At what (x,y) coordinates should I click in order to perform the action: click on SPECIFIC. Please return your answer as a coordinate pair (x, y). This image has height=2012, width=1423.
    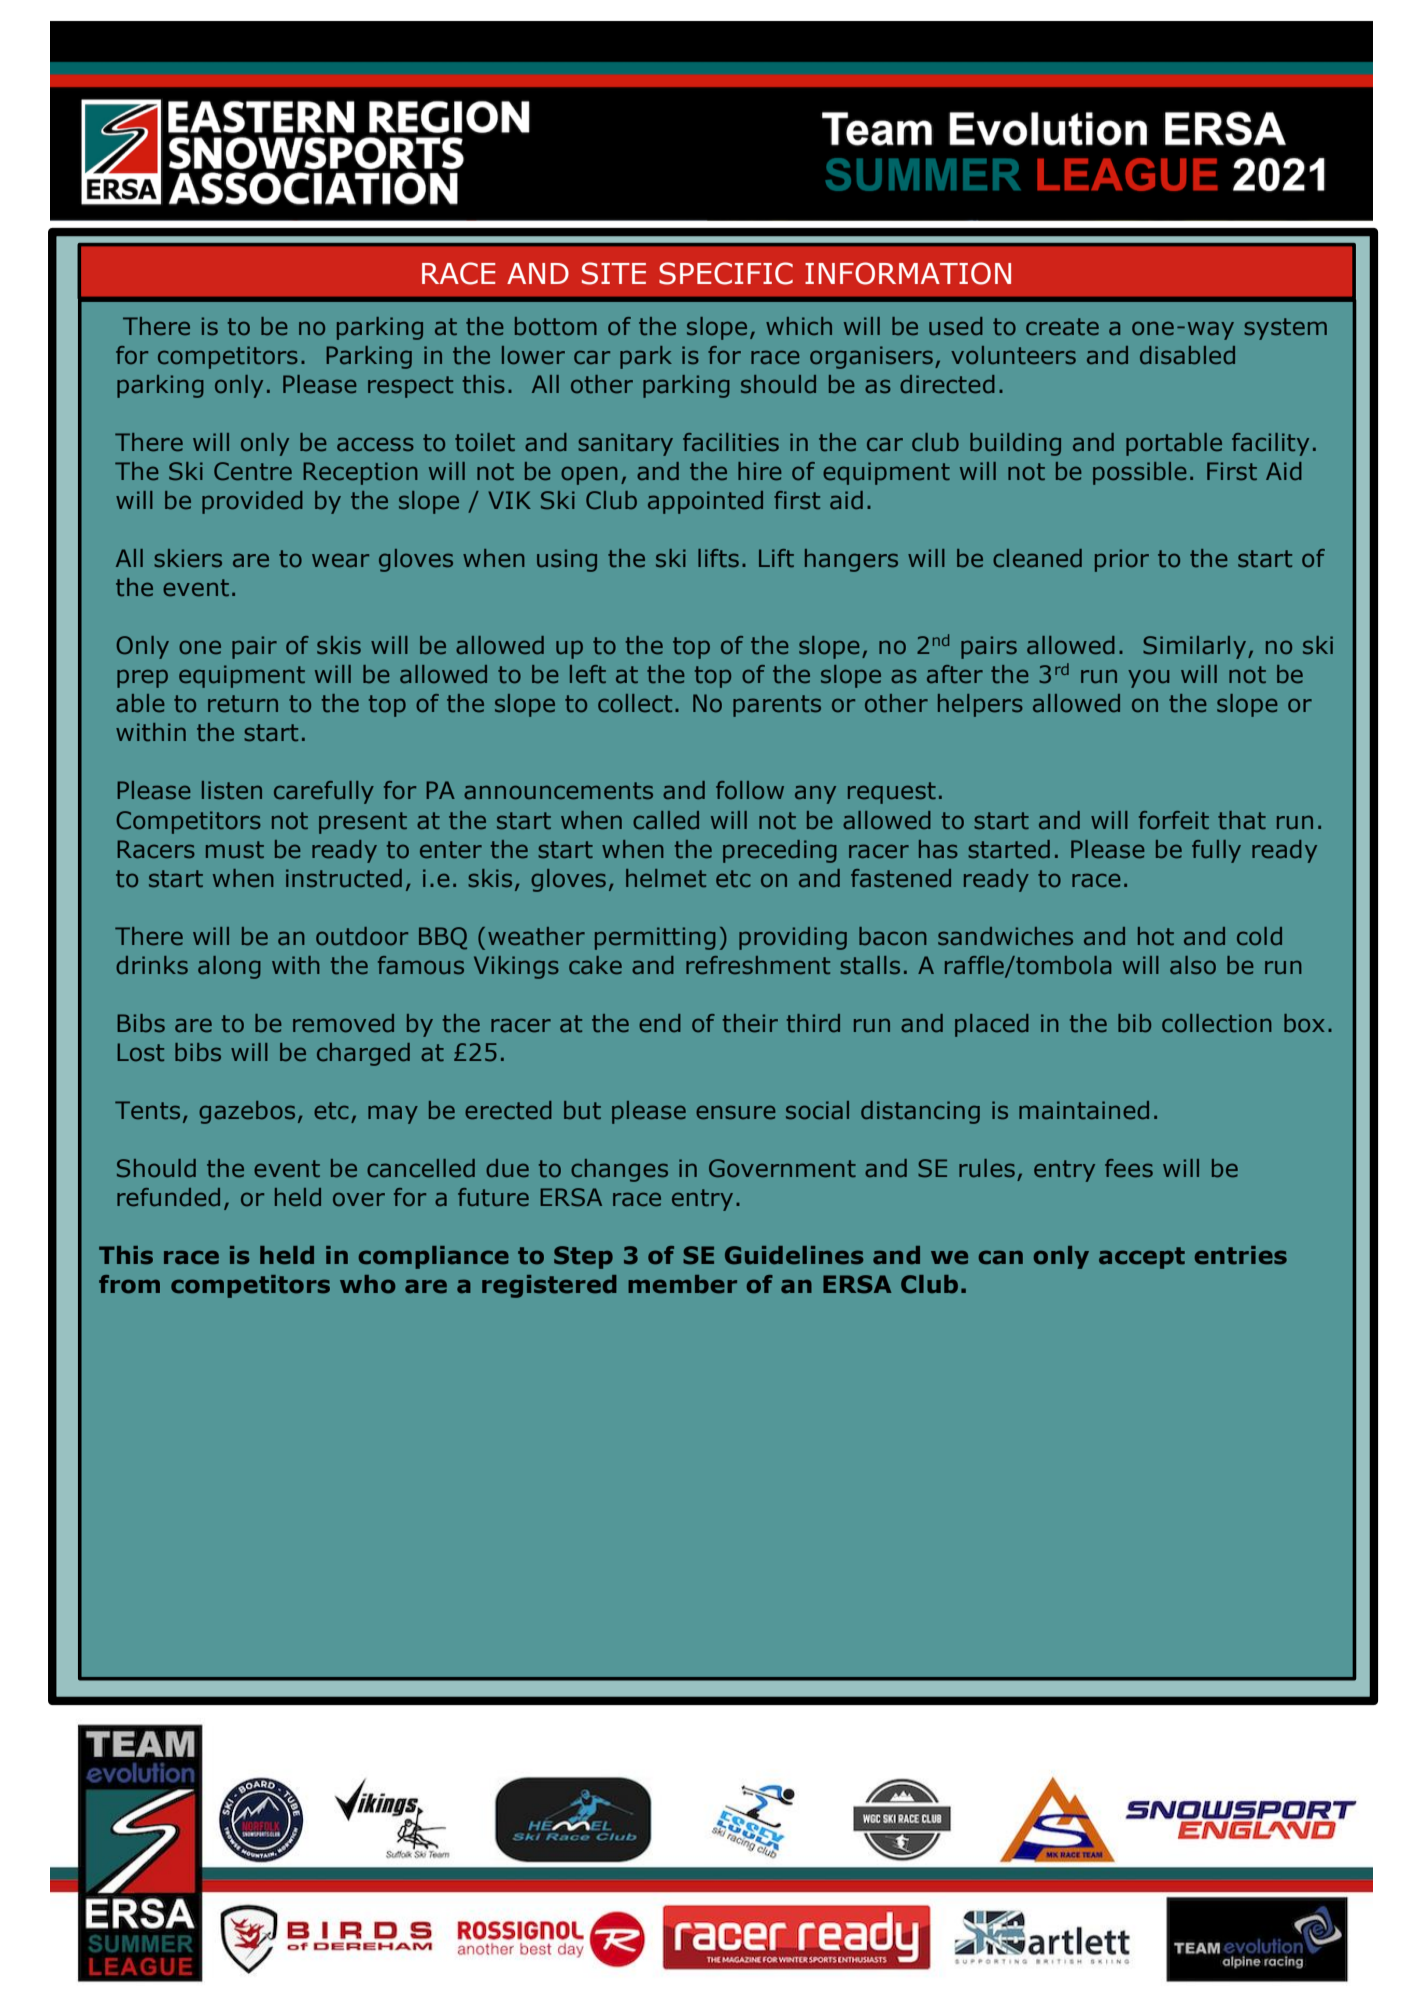
    Looking at the image, I should click on (726, 273).
